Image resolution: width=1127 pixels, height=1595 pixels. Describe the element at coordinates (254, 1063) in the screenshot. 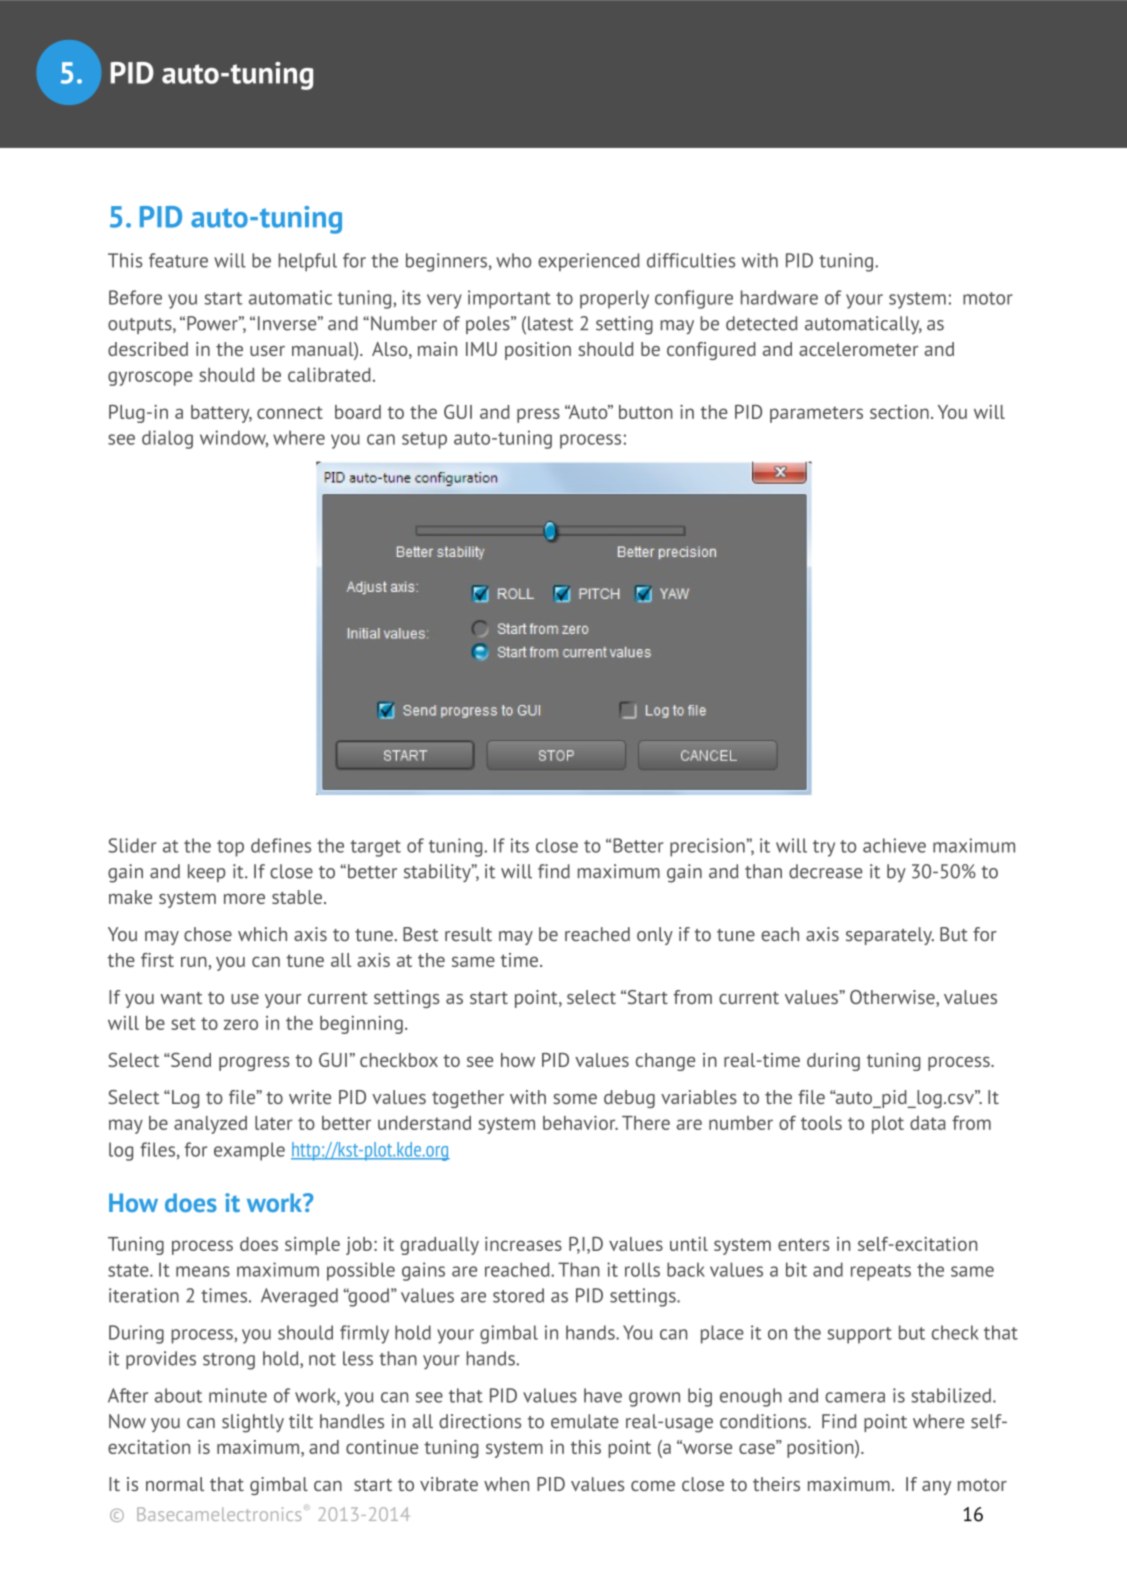

I see `progress` at that location.
